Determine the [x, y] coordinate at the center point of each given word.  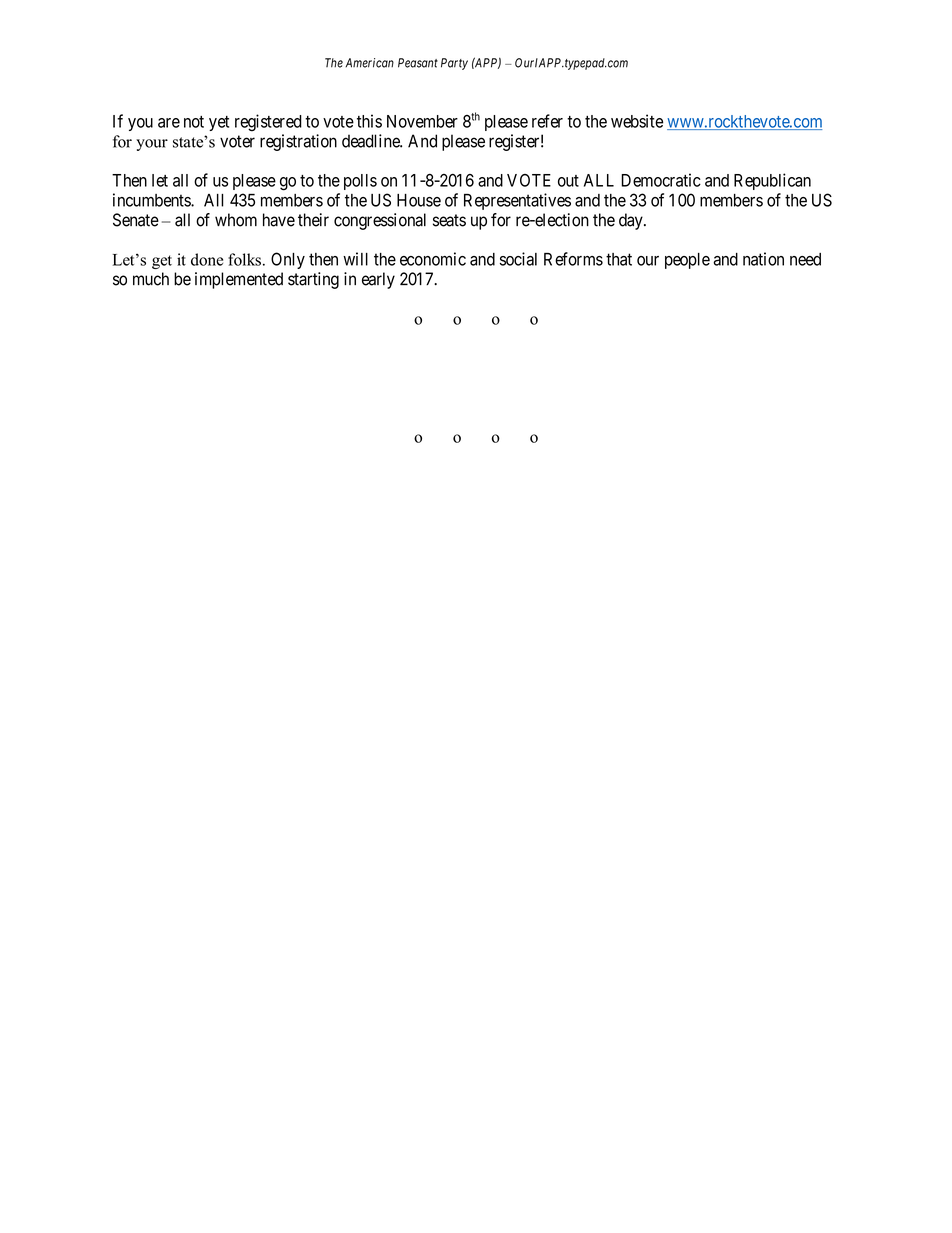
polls [360, 182]
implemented [239, 280]
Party [454, 64]
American [369, 63]
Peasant [418, 63]
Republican [772, 181]
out [568, 181]
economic [433, 259]
